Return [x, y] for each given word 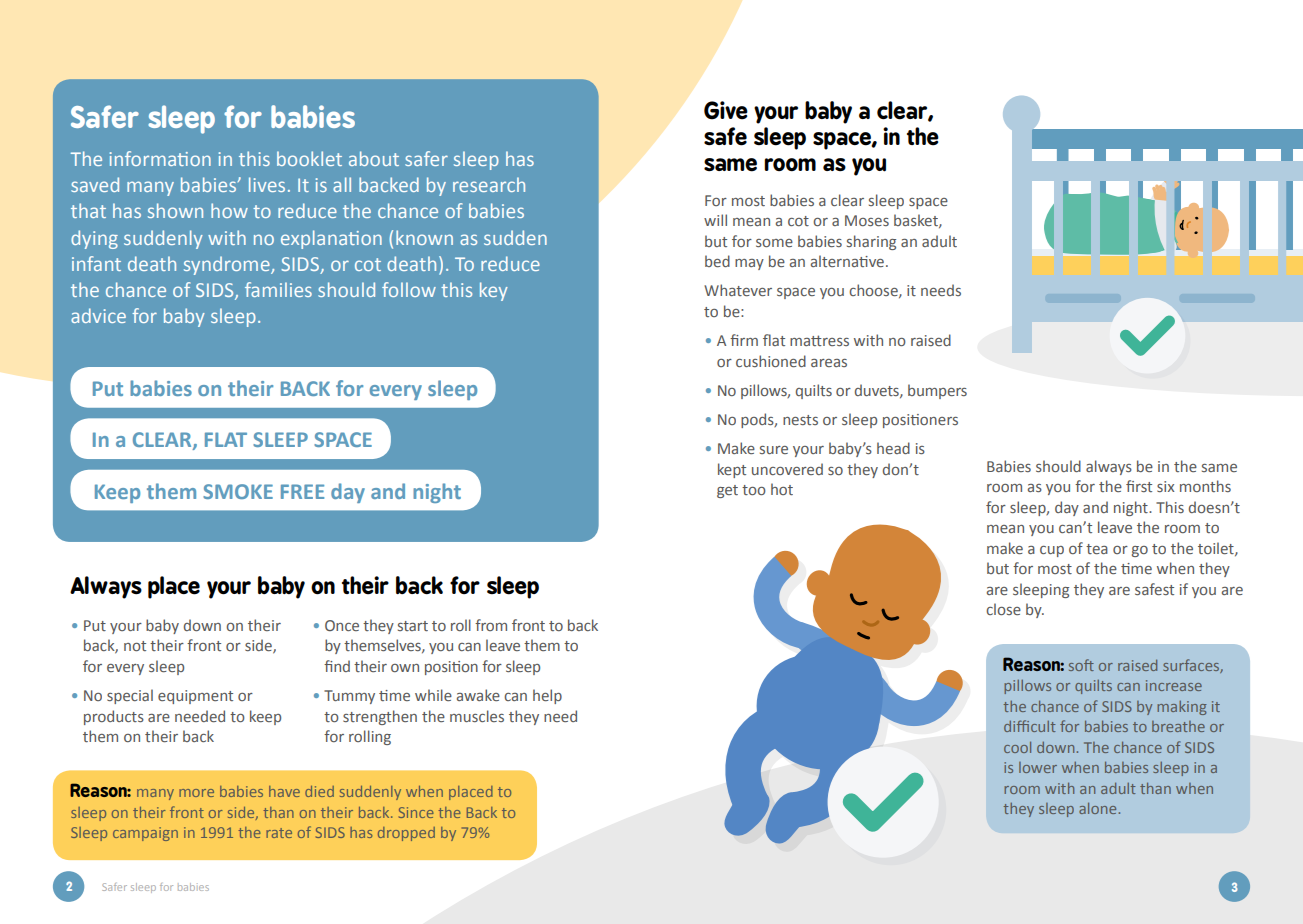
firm [744, 340]
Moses [867, 220]
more [196, 793]
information [160, 158]
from [491, 625]
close [1003, 609]
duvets [878, 391]
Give [726, 110]
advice [98, 315]
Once [342, 625]
